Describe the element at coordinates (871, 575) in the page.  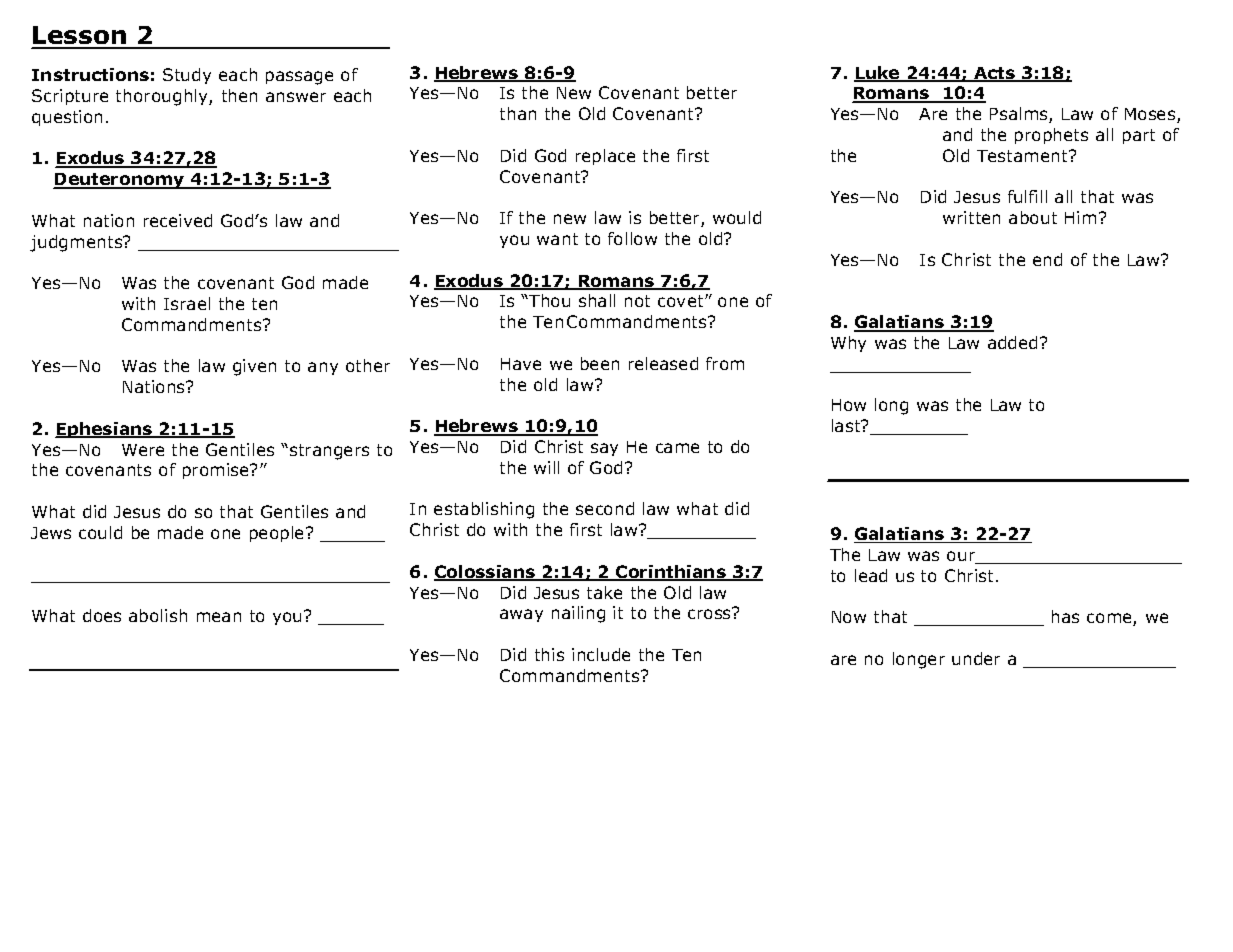
I see `lead` at that location.
